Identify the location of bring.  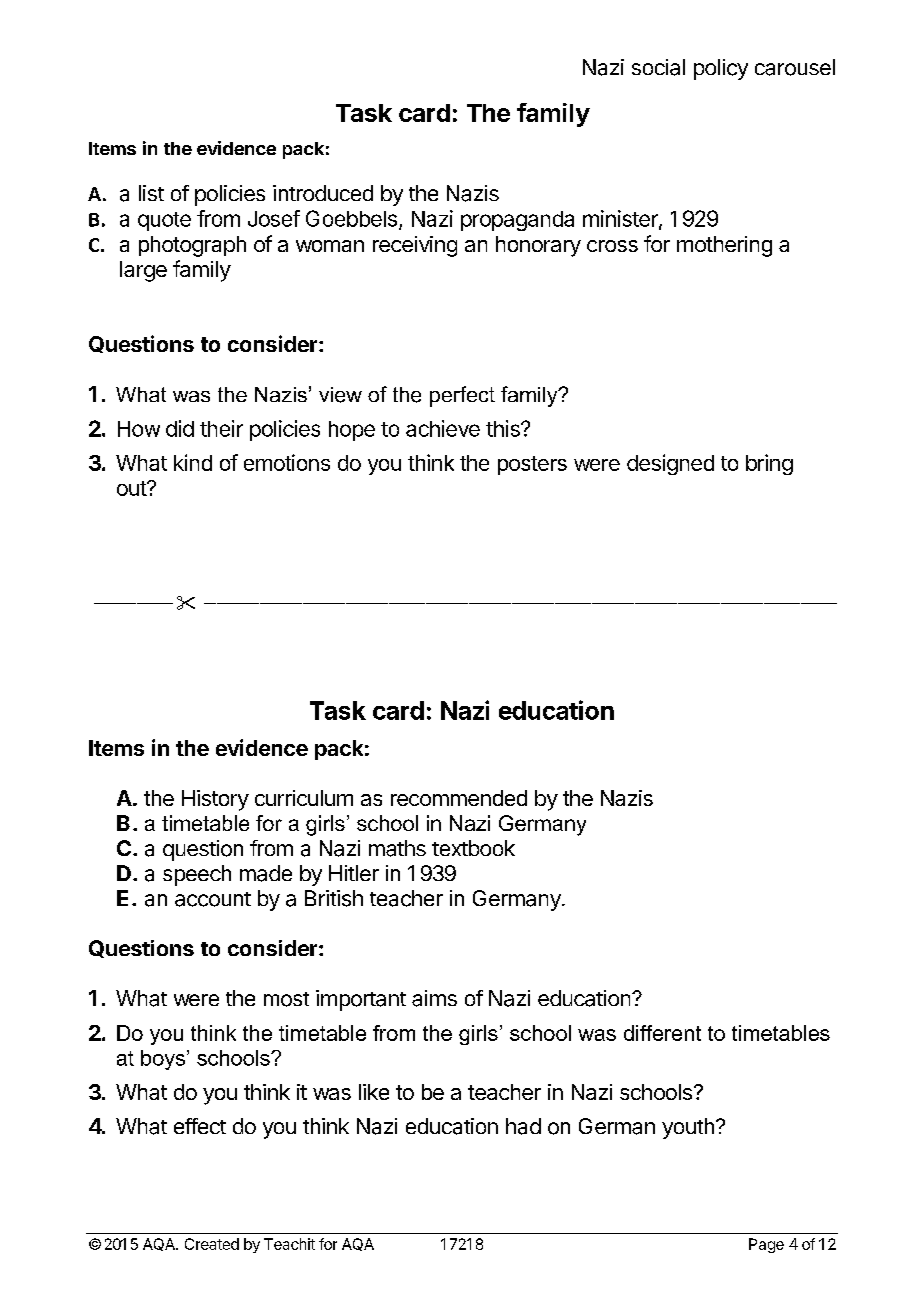
(769, 464).
